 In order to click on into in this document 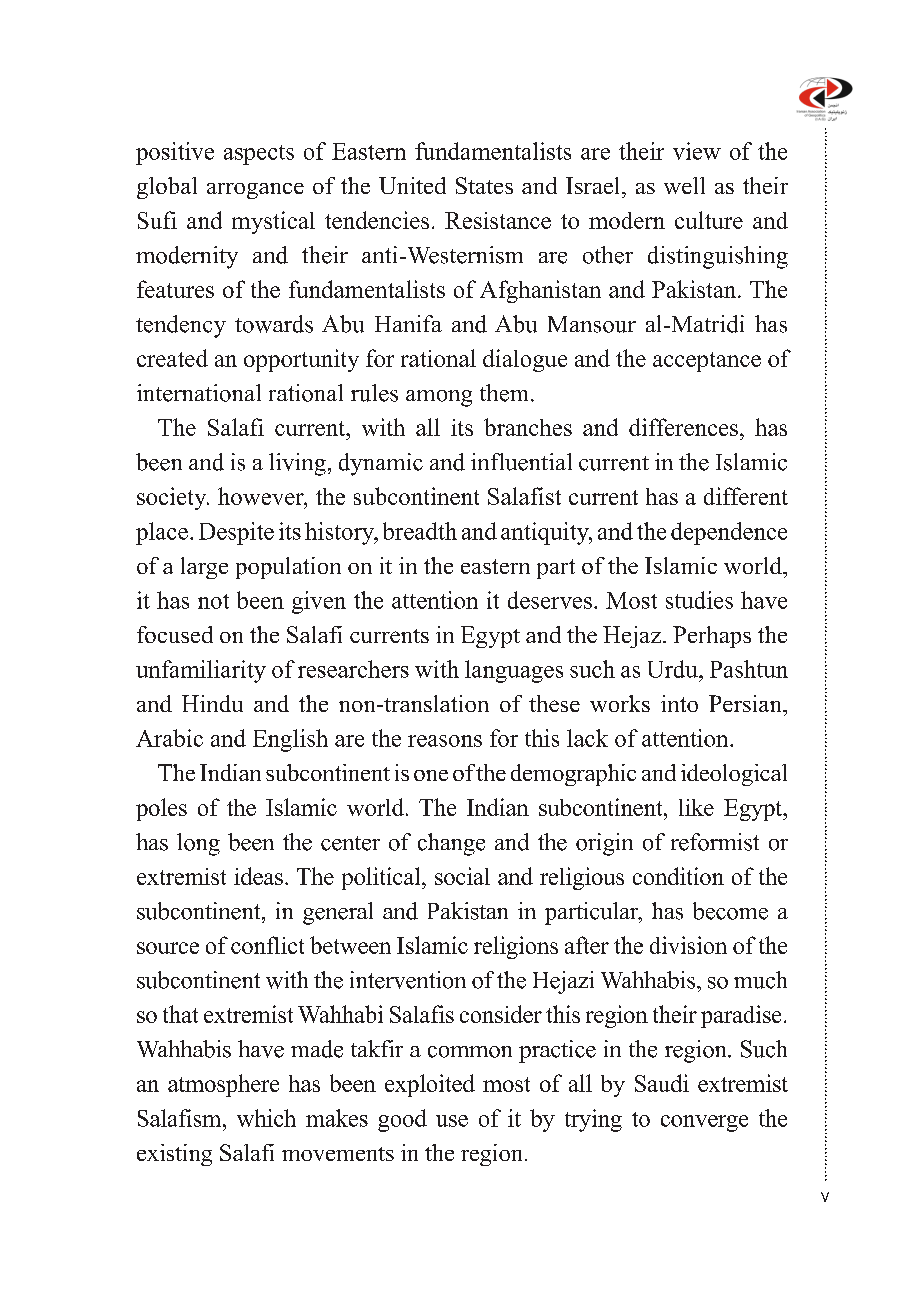, I will do `click(679, 703)`.
